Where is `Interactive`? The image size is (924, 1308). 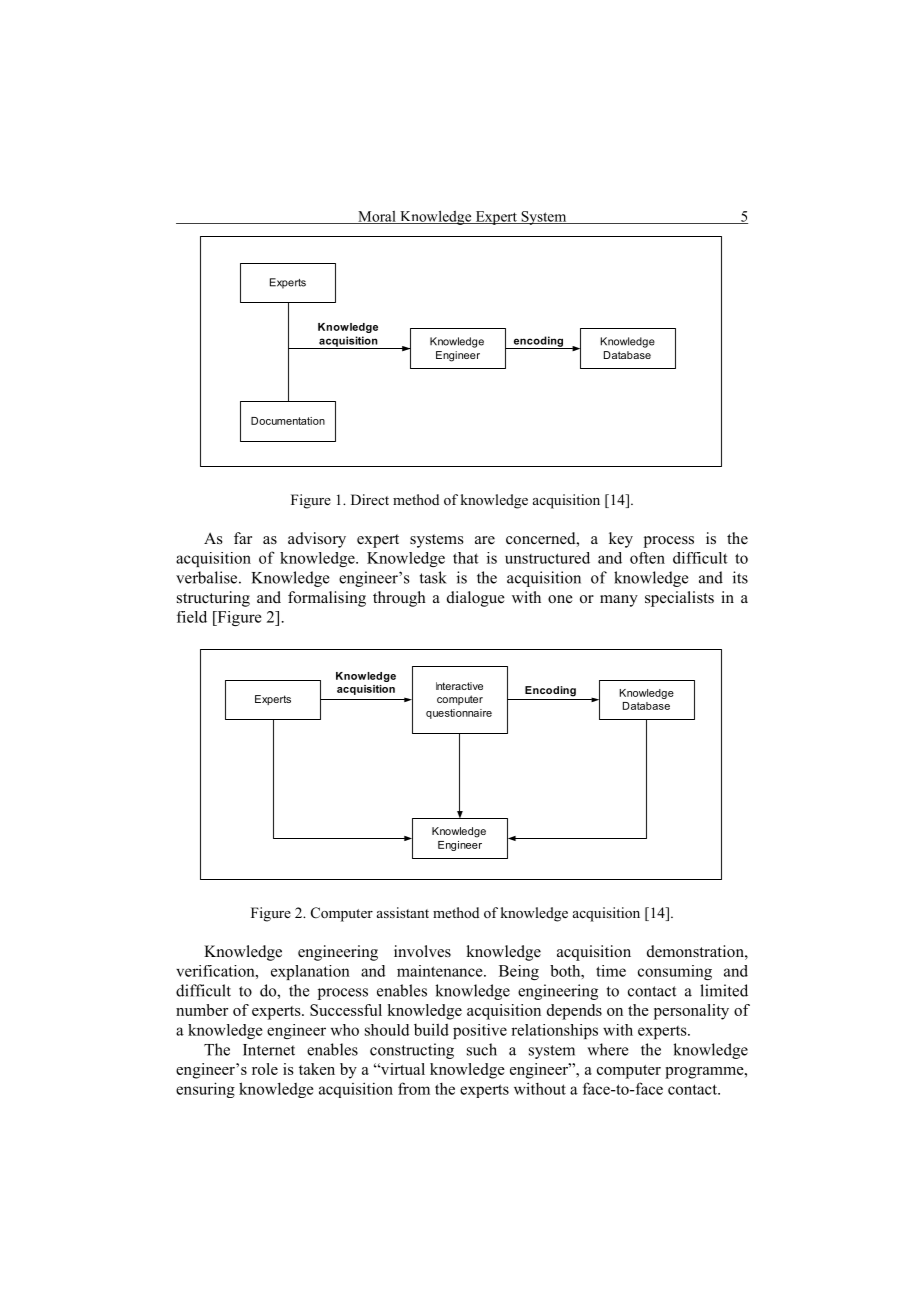
Interactive is located at coordinates (459, 686).
